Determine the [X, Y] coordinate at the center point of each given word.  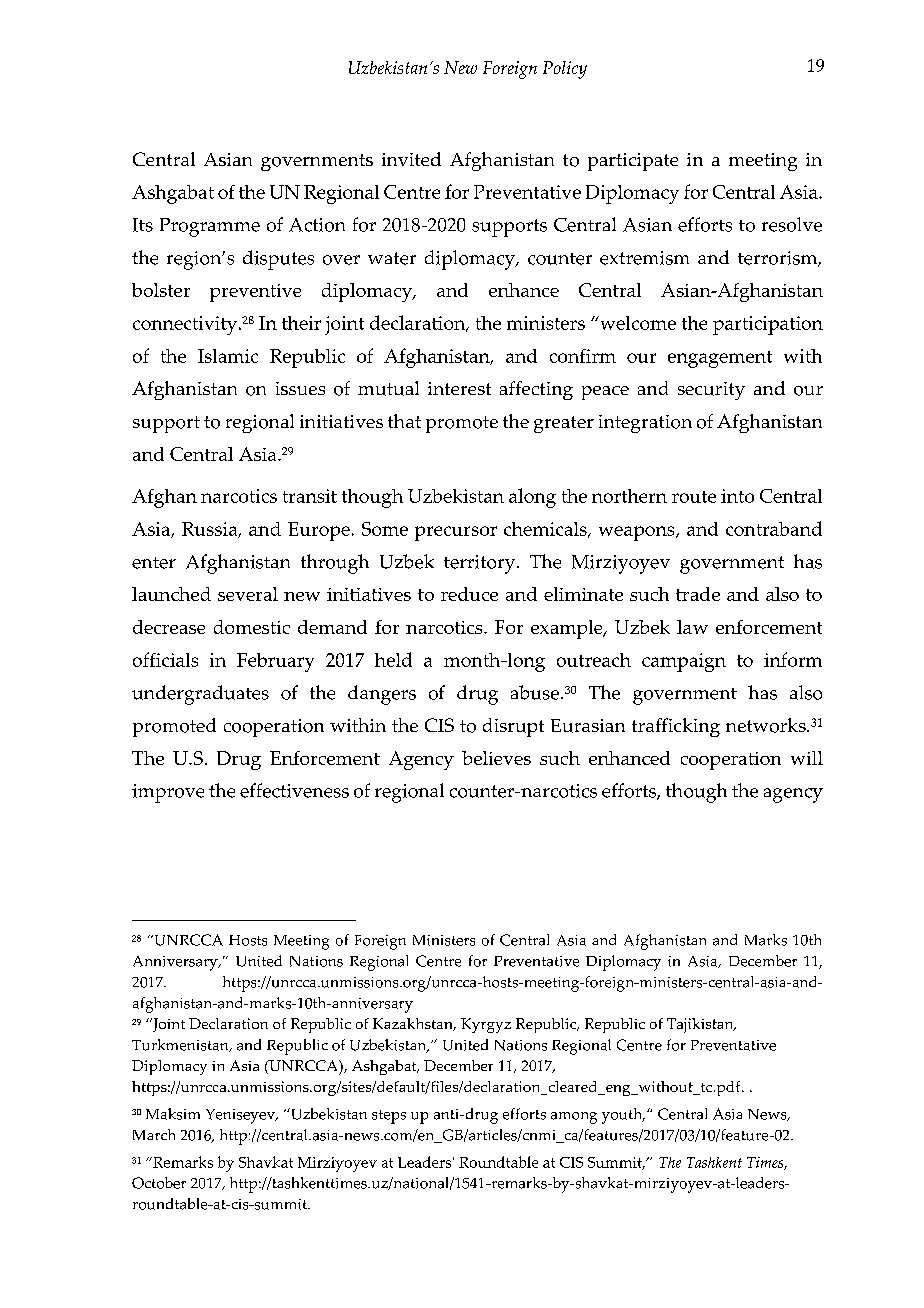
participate [633, 162]
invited [411, 159]
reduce [469, 594]
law [692, 627]
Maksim [173, 1114]
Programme [210, 227]
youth [623, 1116]
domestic [252, 627]
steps [389, 1117]
